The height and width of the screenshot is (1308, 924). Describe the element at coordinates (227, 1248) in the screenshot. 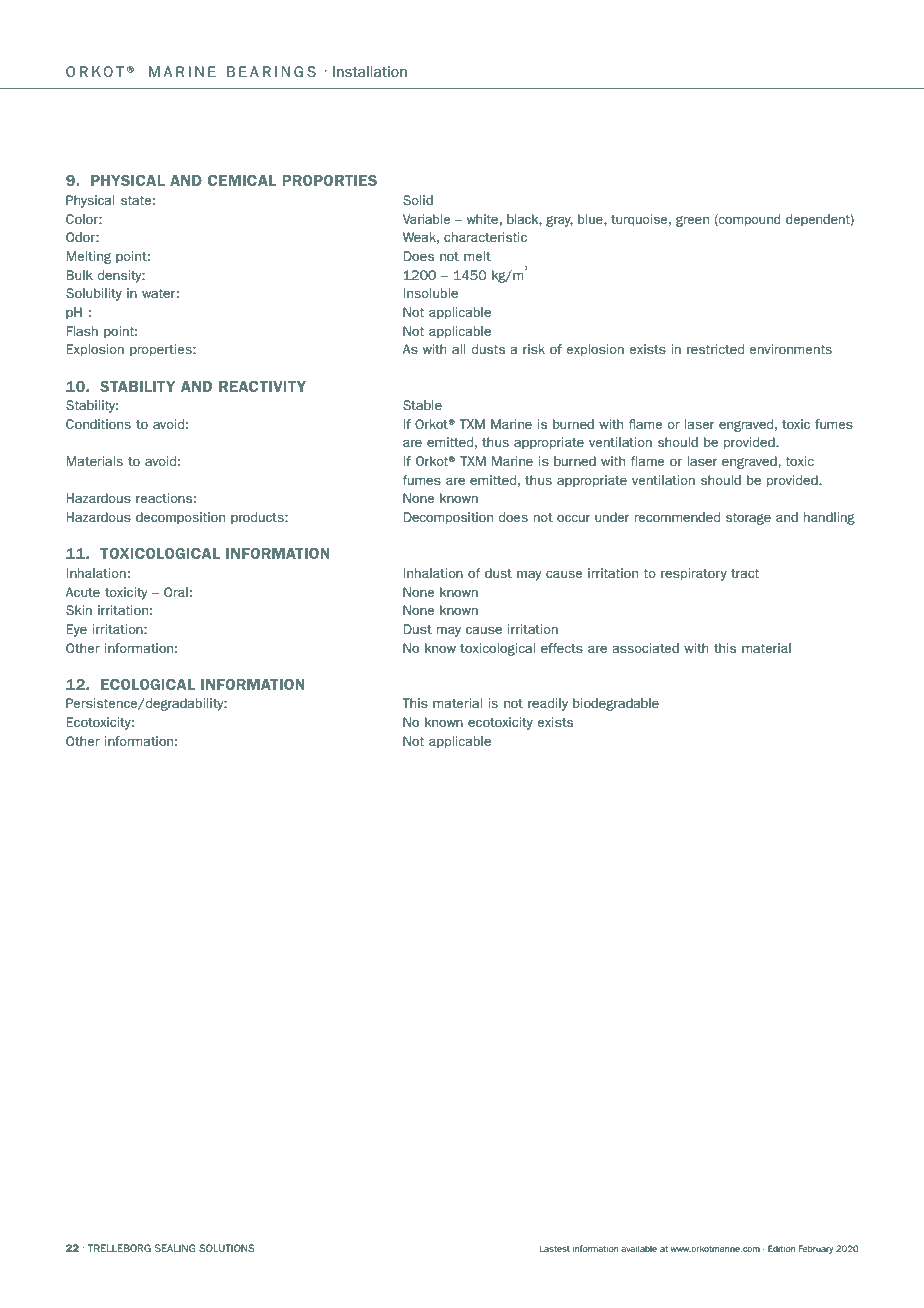

I see `SOLUTIONS` at that location.
